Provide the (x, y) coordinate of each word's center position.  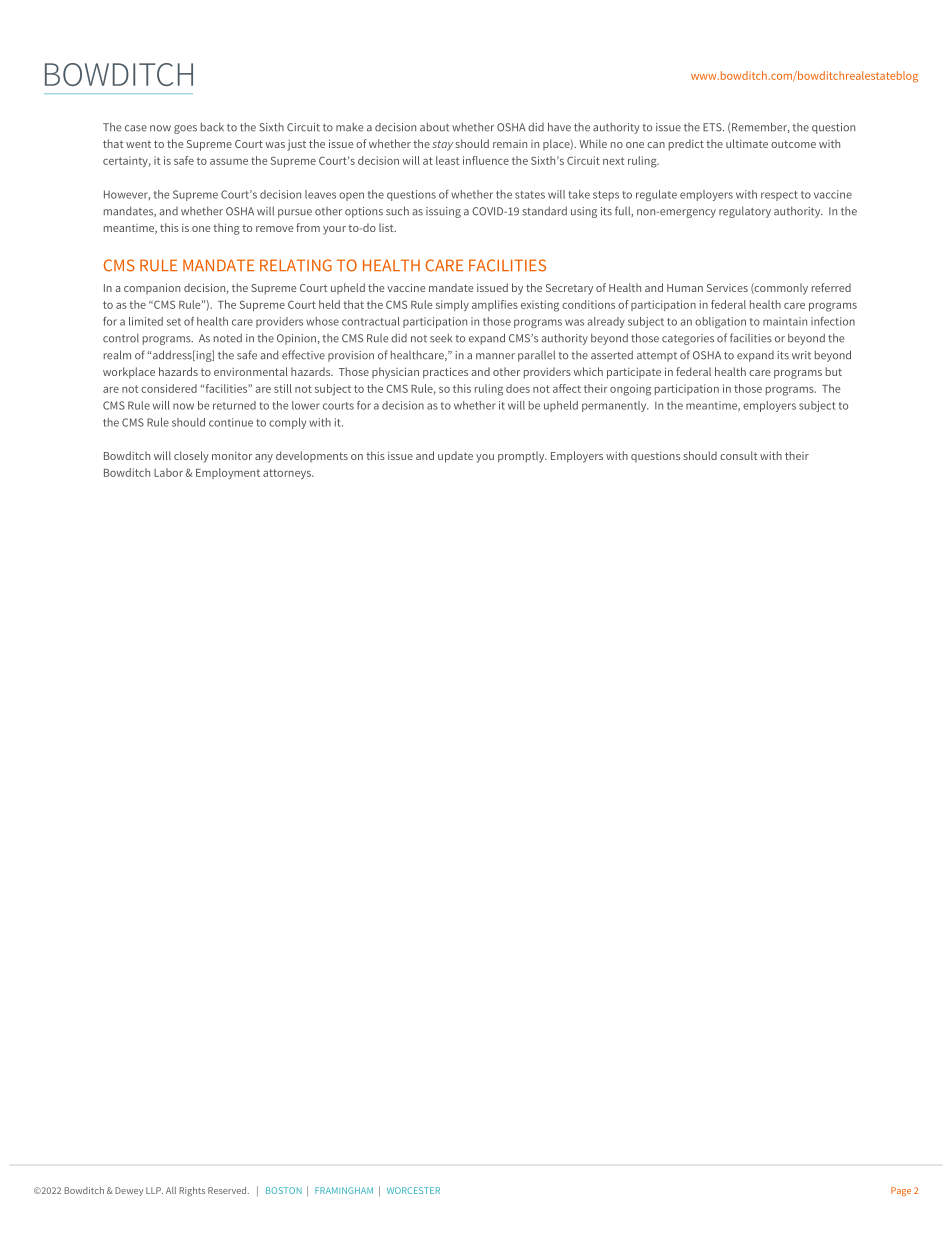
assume (229, 162)
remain (510, 144)
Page (901, 1191)
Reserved (228, 1190)
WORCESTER (413, 1190)
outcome (793, 144)
